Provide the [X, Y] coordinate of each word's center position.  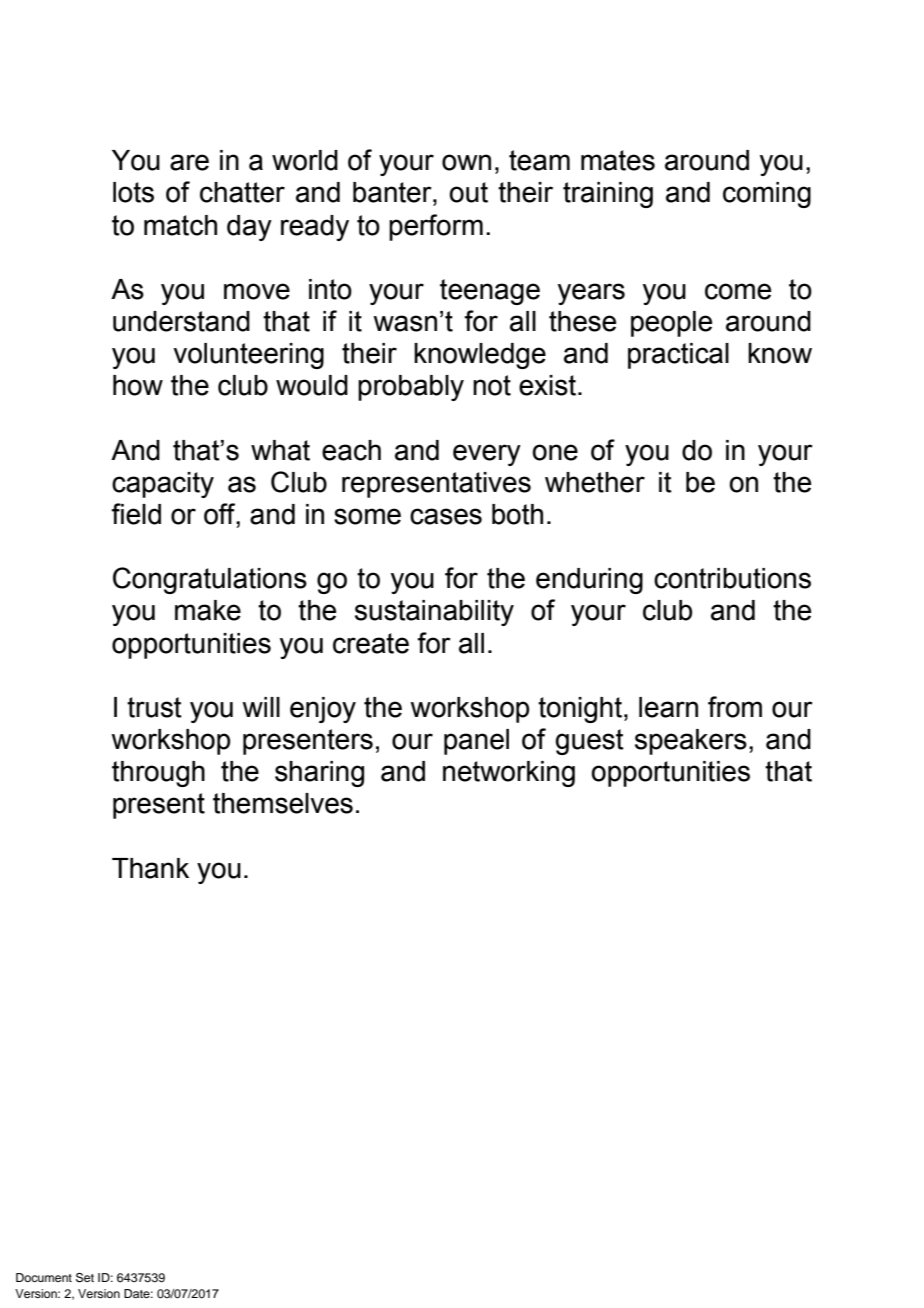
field [136, 514]
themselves [283, 803]
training [608, 195]
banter [393, 192]
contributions [732, 578]
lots [133, 192]
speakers [691, 742]
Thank [150, 868]
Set [85, 1278]
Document [44, 1277]
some [367, 516]
